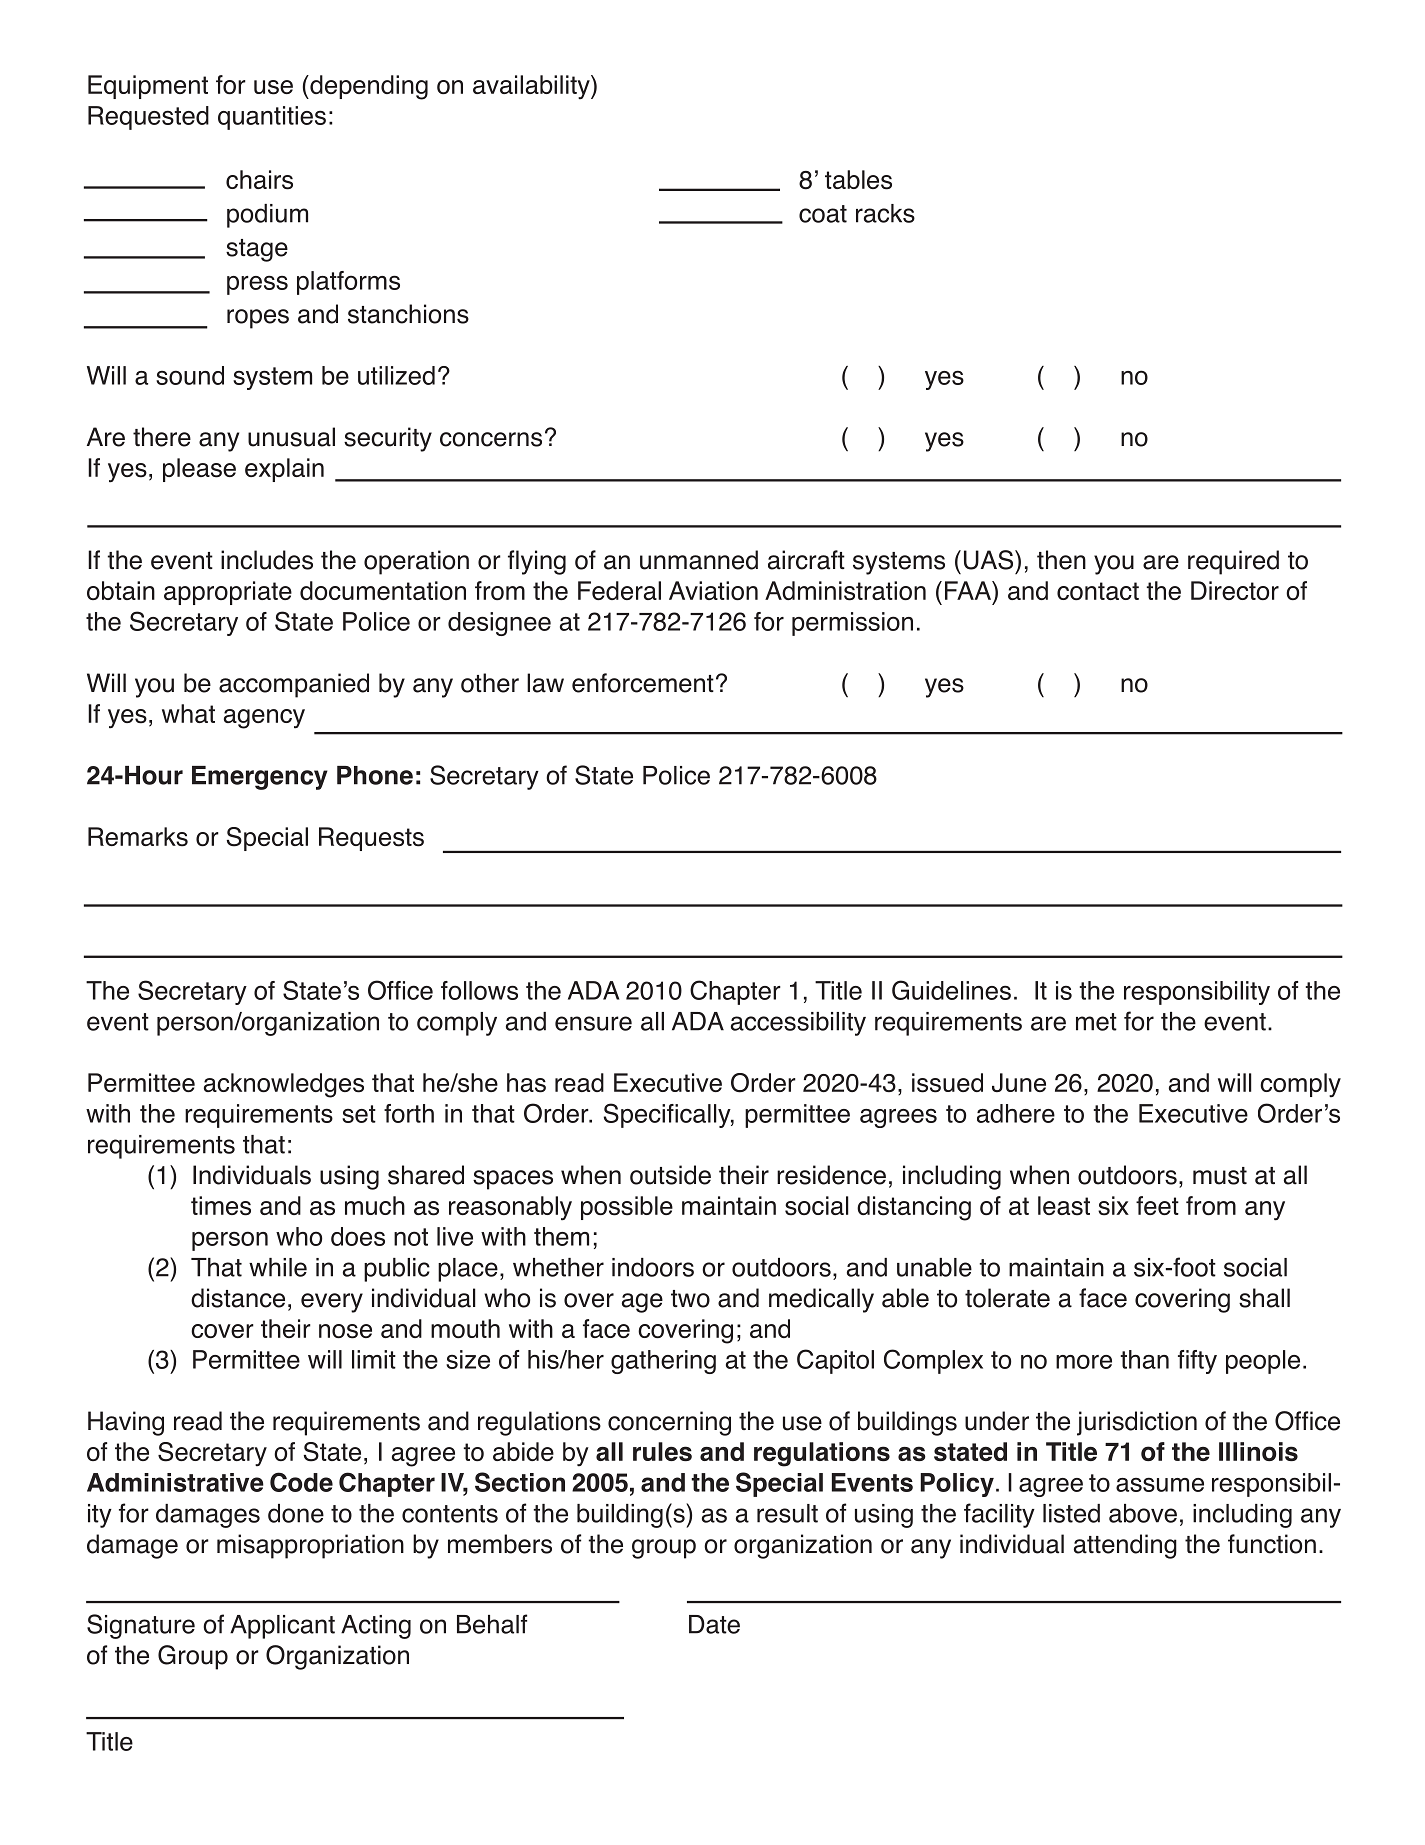  What do you see at coordinates (823, 214) in the screenshot?
I see `coat` at bounding box center [823, 214].
